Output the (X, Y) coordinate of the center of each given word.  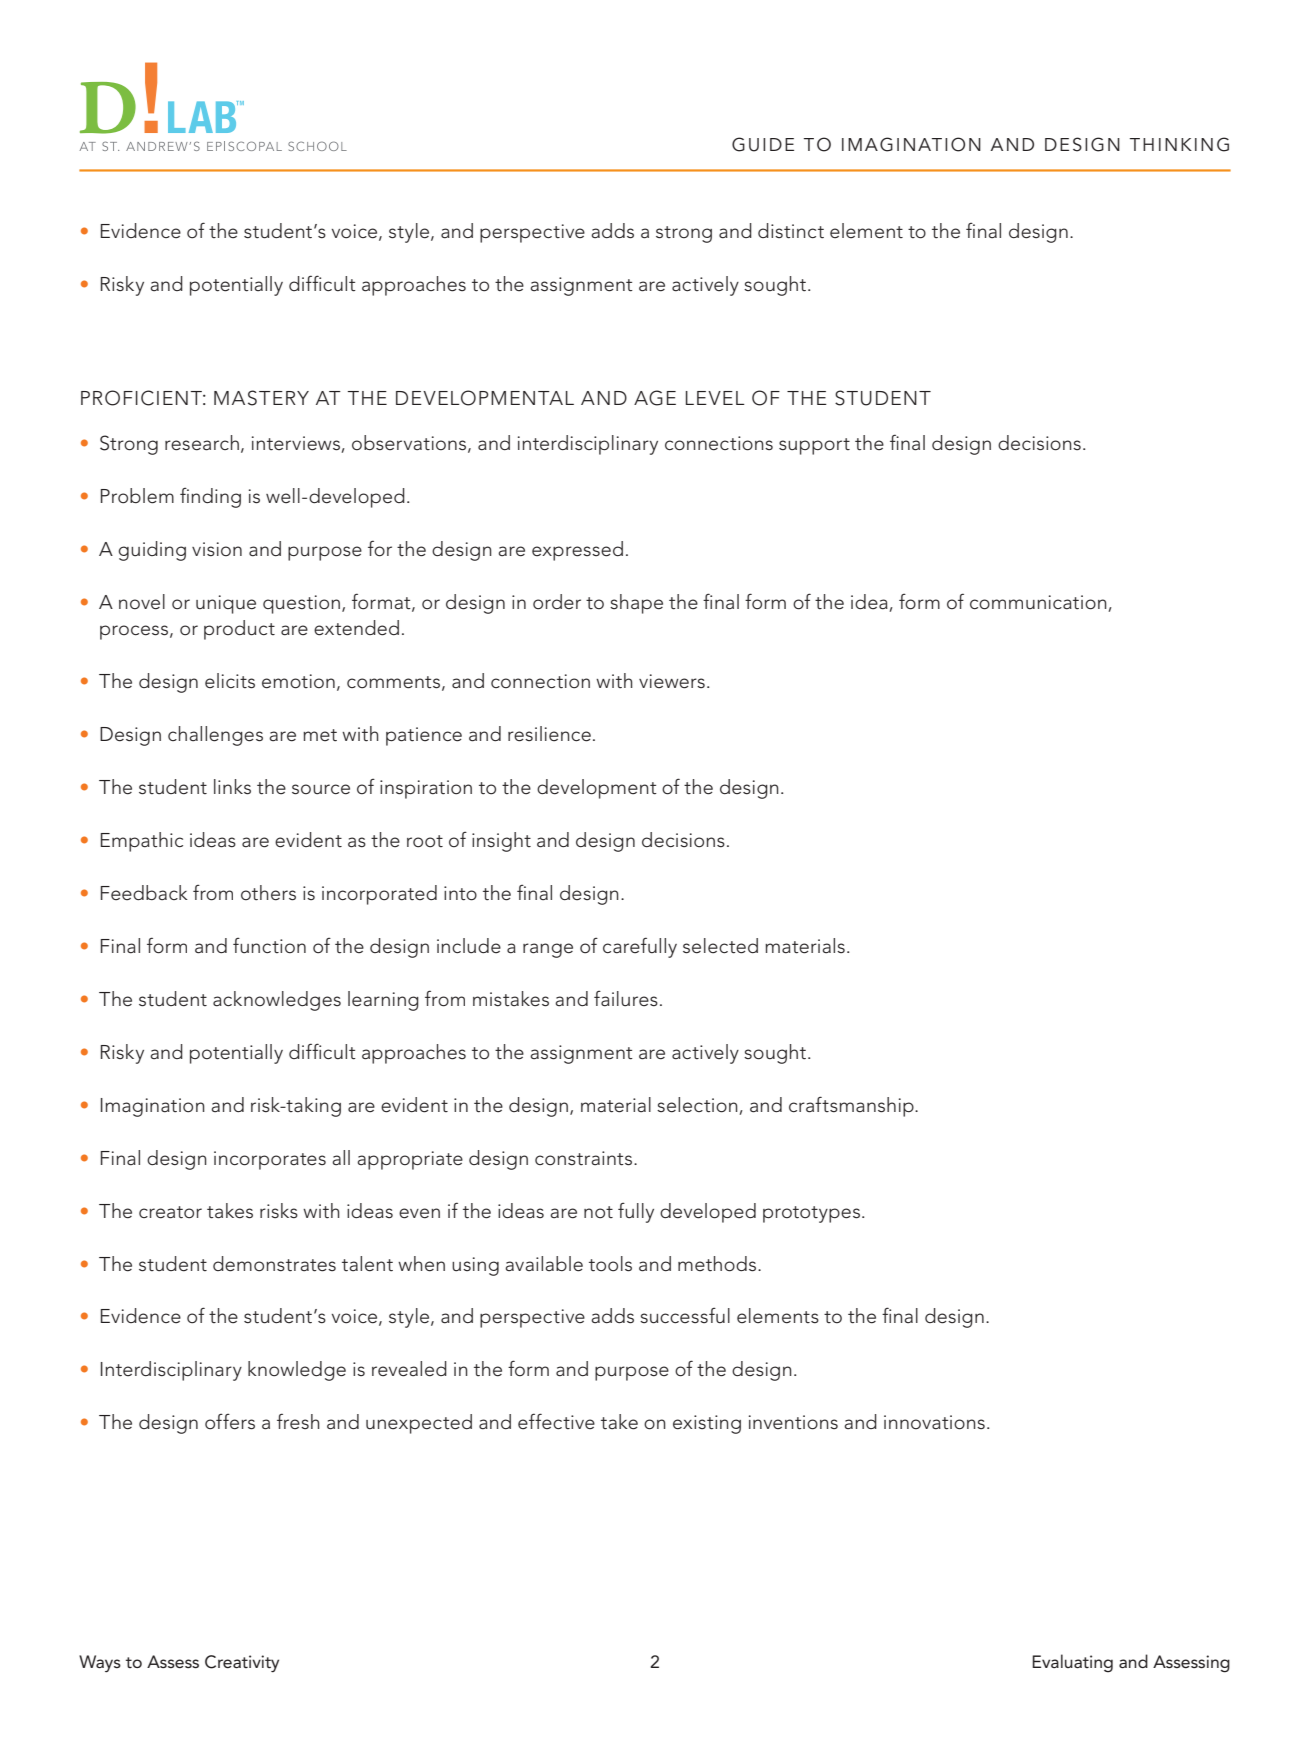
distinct (791, 231)
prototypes (811, 1214)
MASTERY (261, 398)
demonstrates (274, 1264)
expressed (577, 551)
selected (720, 946)
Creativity (242, 1663)
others (268, 893)
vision (217, 549)
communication (1038, 602)
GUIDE (763, 144)
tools (610, 1264)
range (548, 950)
